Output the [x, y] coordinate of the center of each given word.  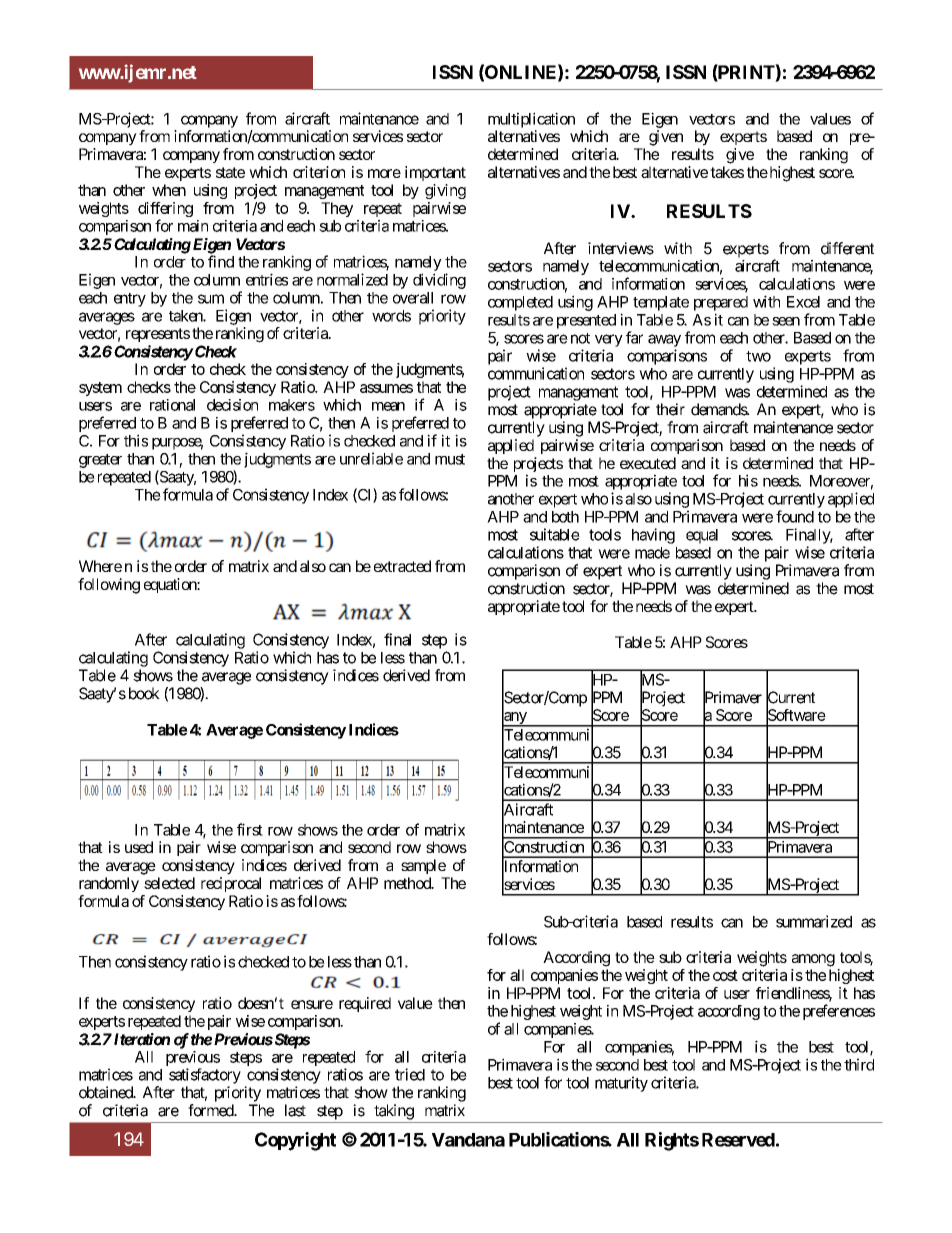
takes [727, 172]
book [144, 693]
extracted [402, 566]
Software [796, 715]
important [435, 173]
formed [211, 1110]
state [230, 172]
